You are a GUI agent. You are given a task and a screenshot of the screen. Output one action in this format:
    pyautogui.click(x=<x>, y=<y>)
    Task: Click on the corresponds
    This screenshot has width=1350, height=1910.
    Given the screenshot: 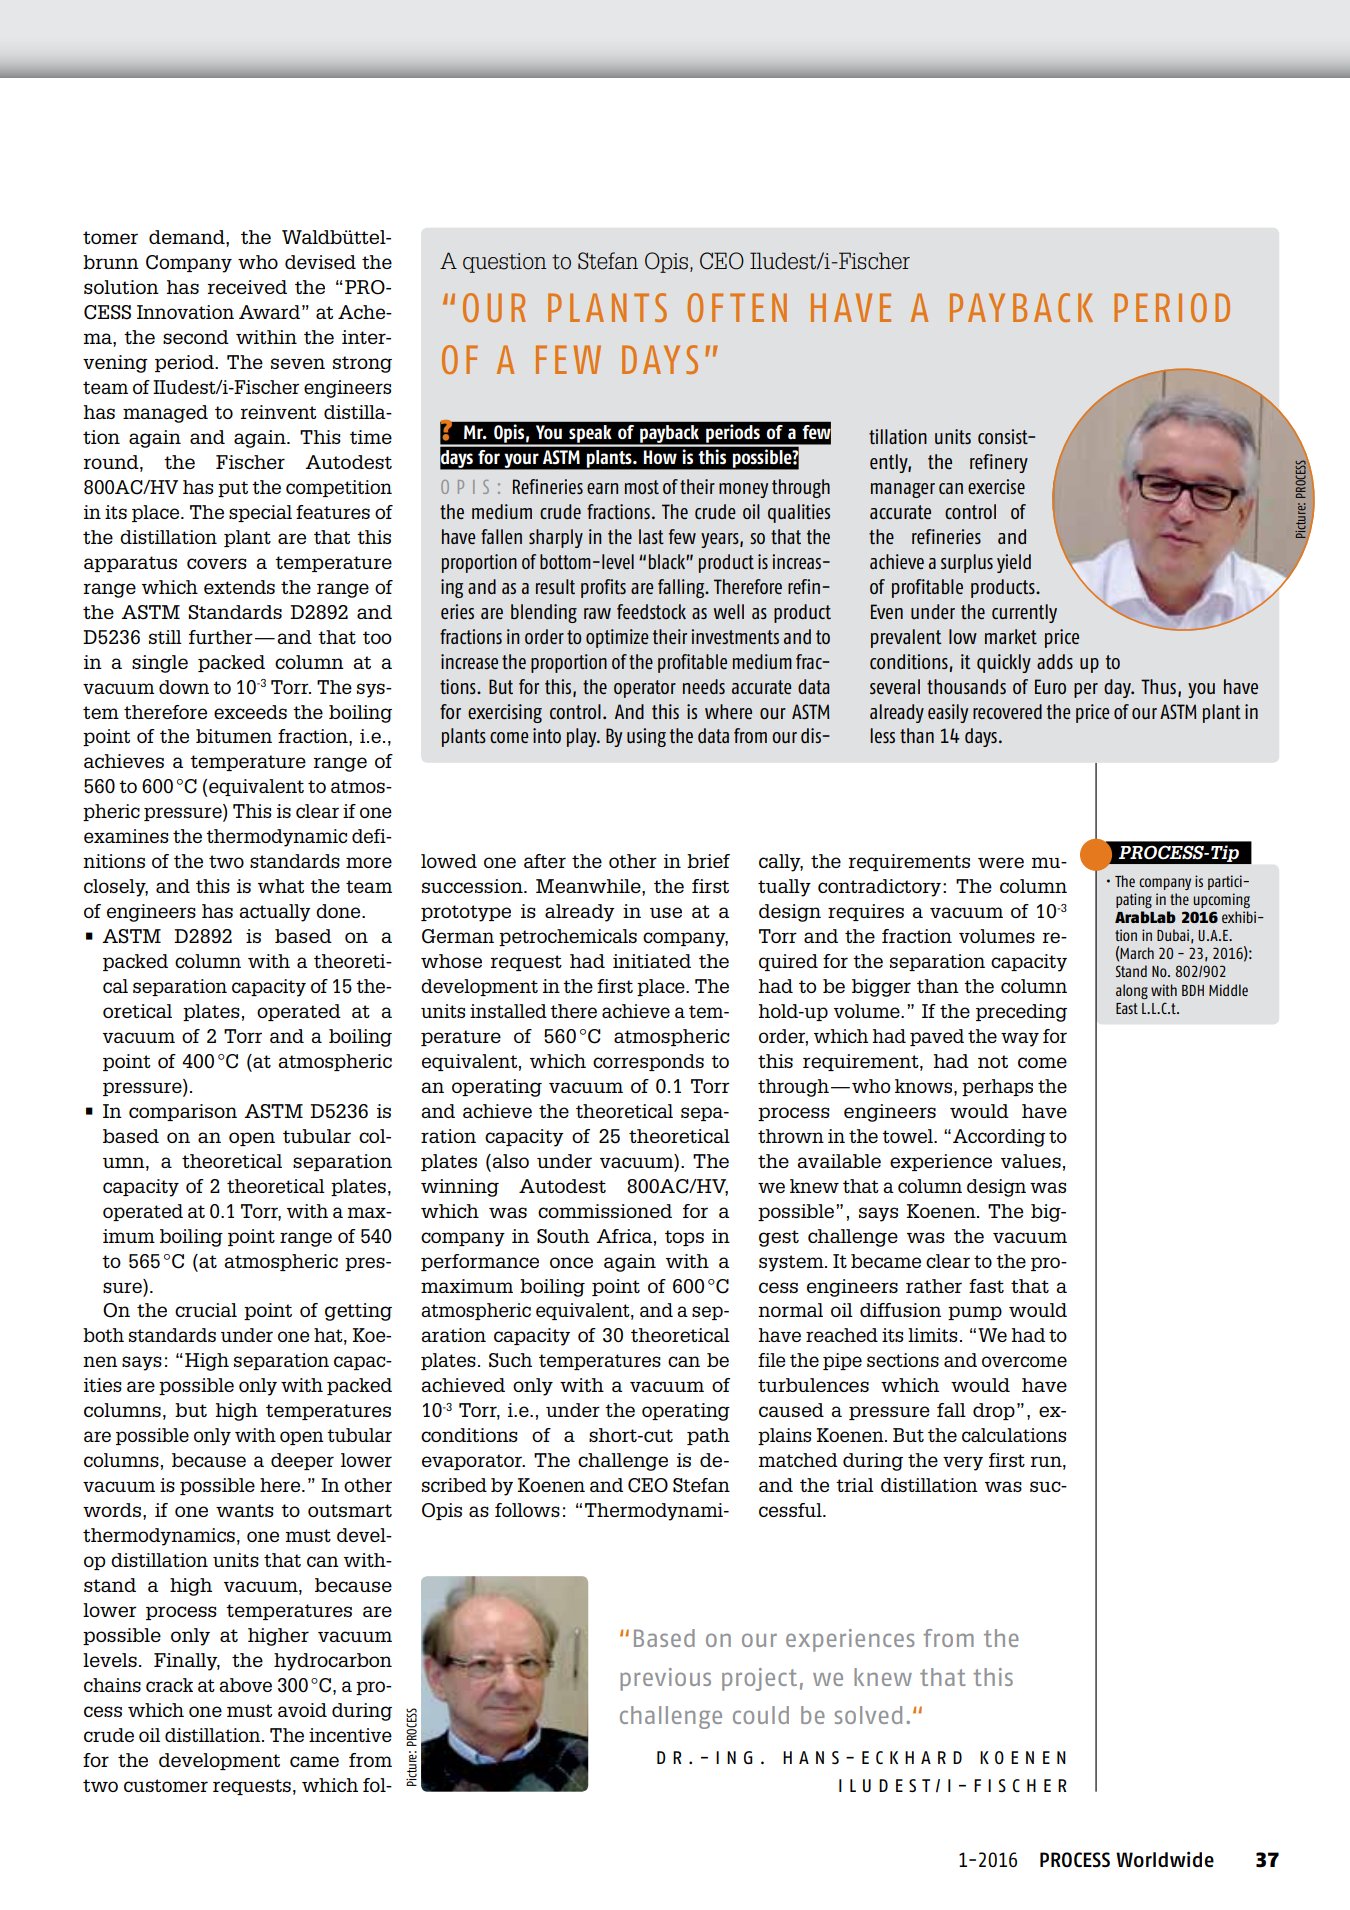 What is the action you would take?
    pyautogui.click(x=648, y=1062)
